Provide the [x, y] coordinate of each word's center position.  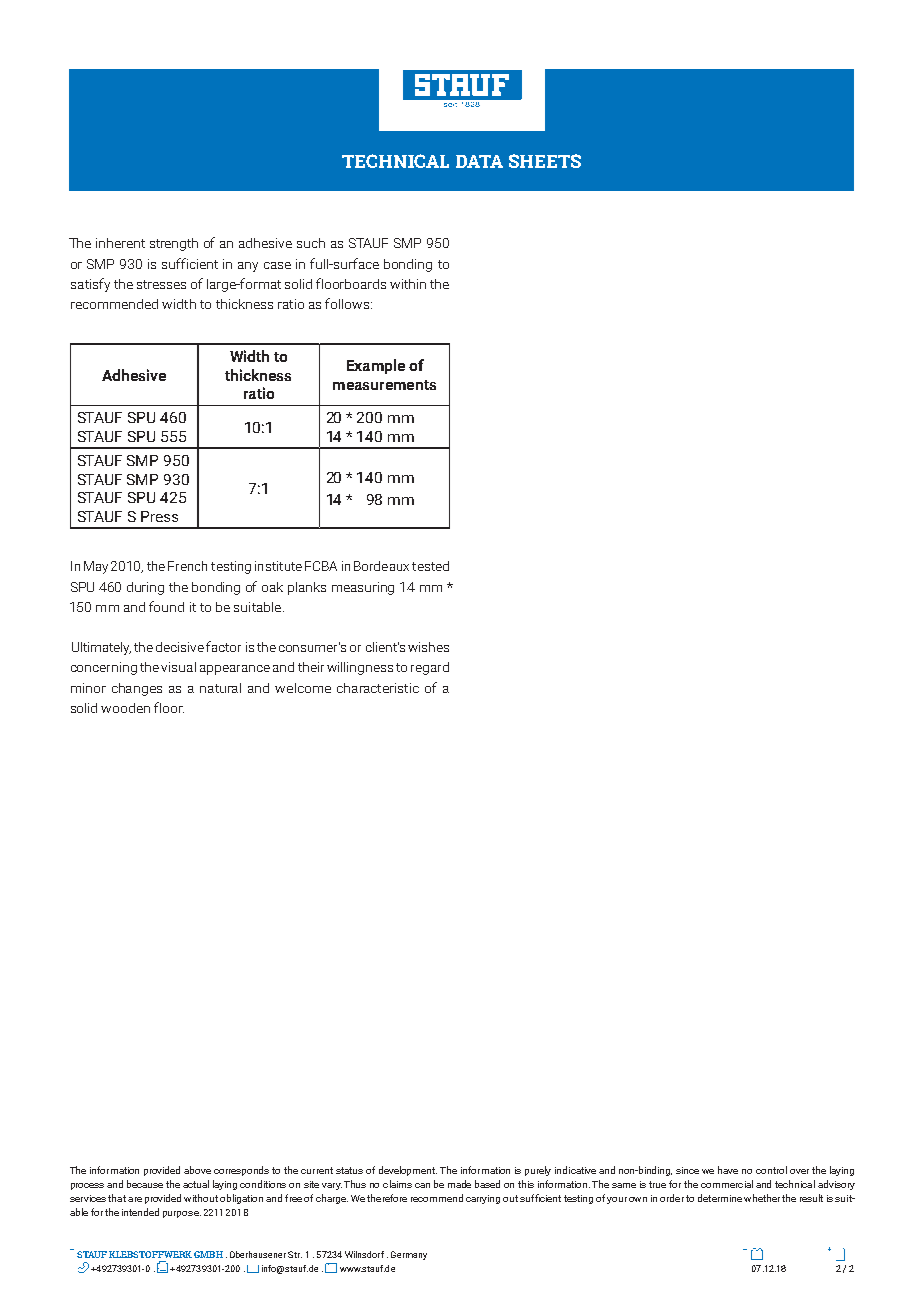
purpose [182, 1214]
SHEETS [545, 161]
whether [762, 1198]
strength [174, 244]
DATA [479, 161]
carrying [483, 1199]
